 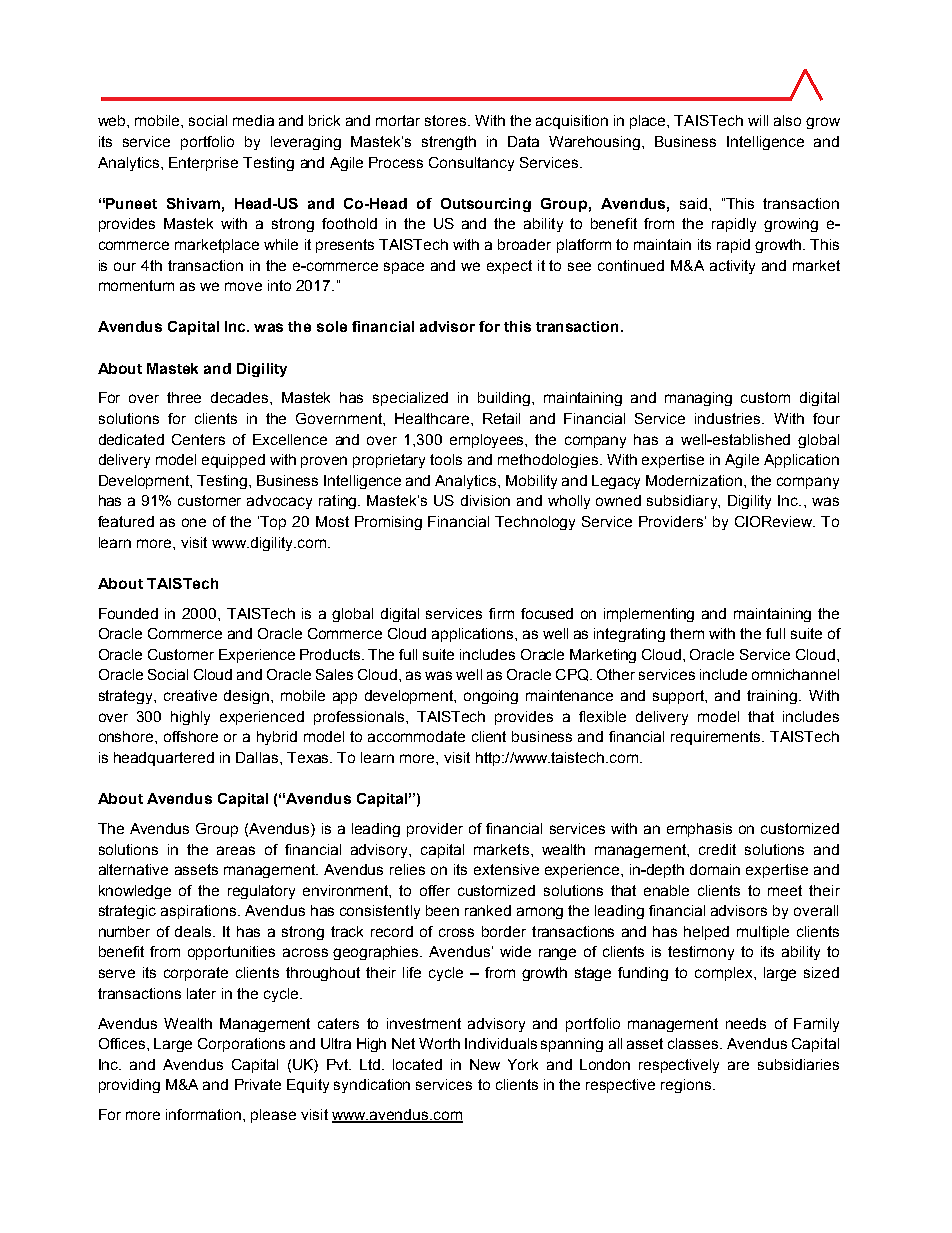 What do you see at coordinates (698, 399) in the screenshot?
I see `managing` at bounding box center [698, 399].
